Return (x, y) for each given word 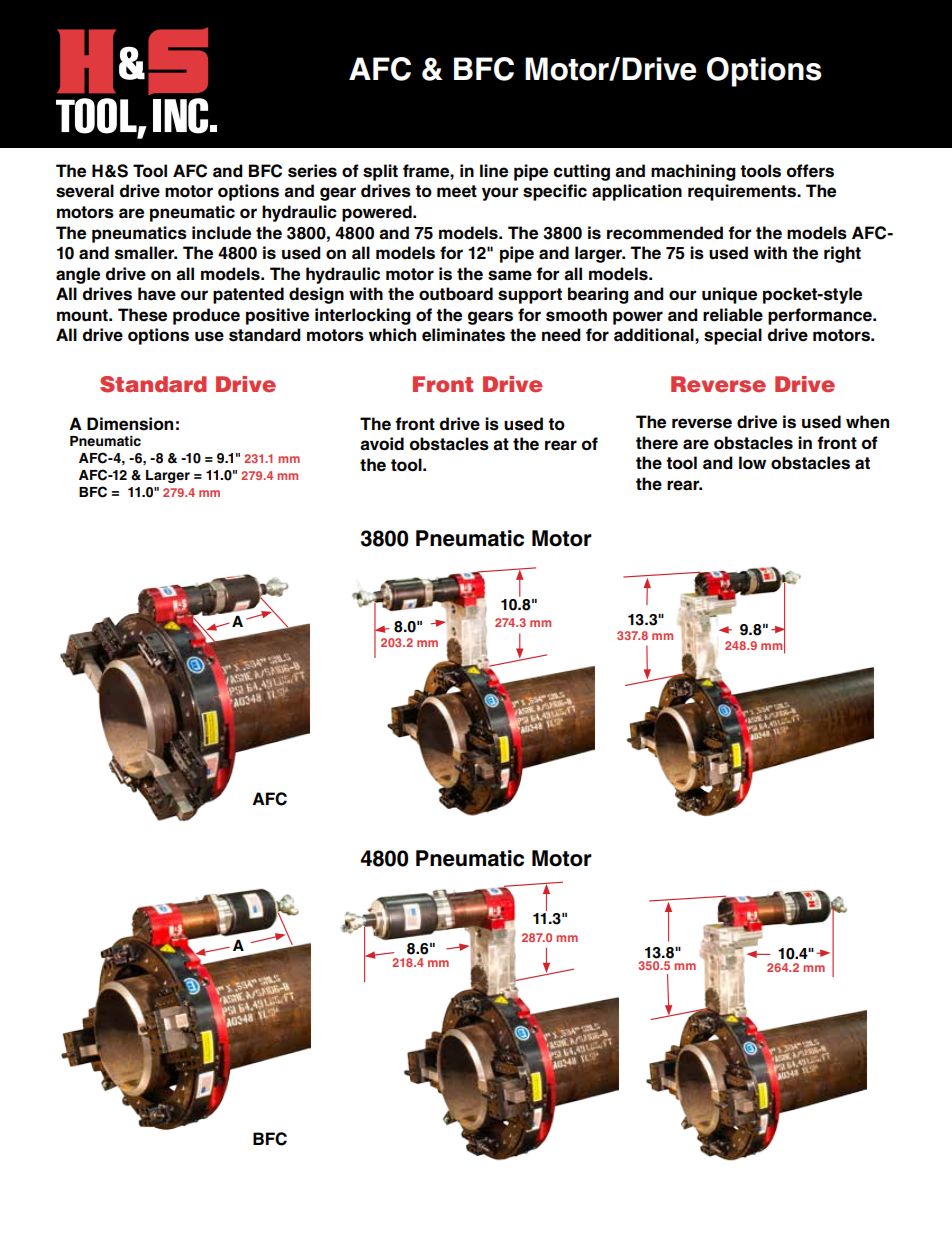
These (142, 315)
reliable (733, 315)
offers (810, 171)
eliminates (463, 335)
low (752, 462)
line (494, 171)
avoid (382, 444)
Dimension (130, 424)
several (85, 191)
